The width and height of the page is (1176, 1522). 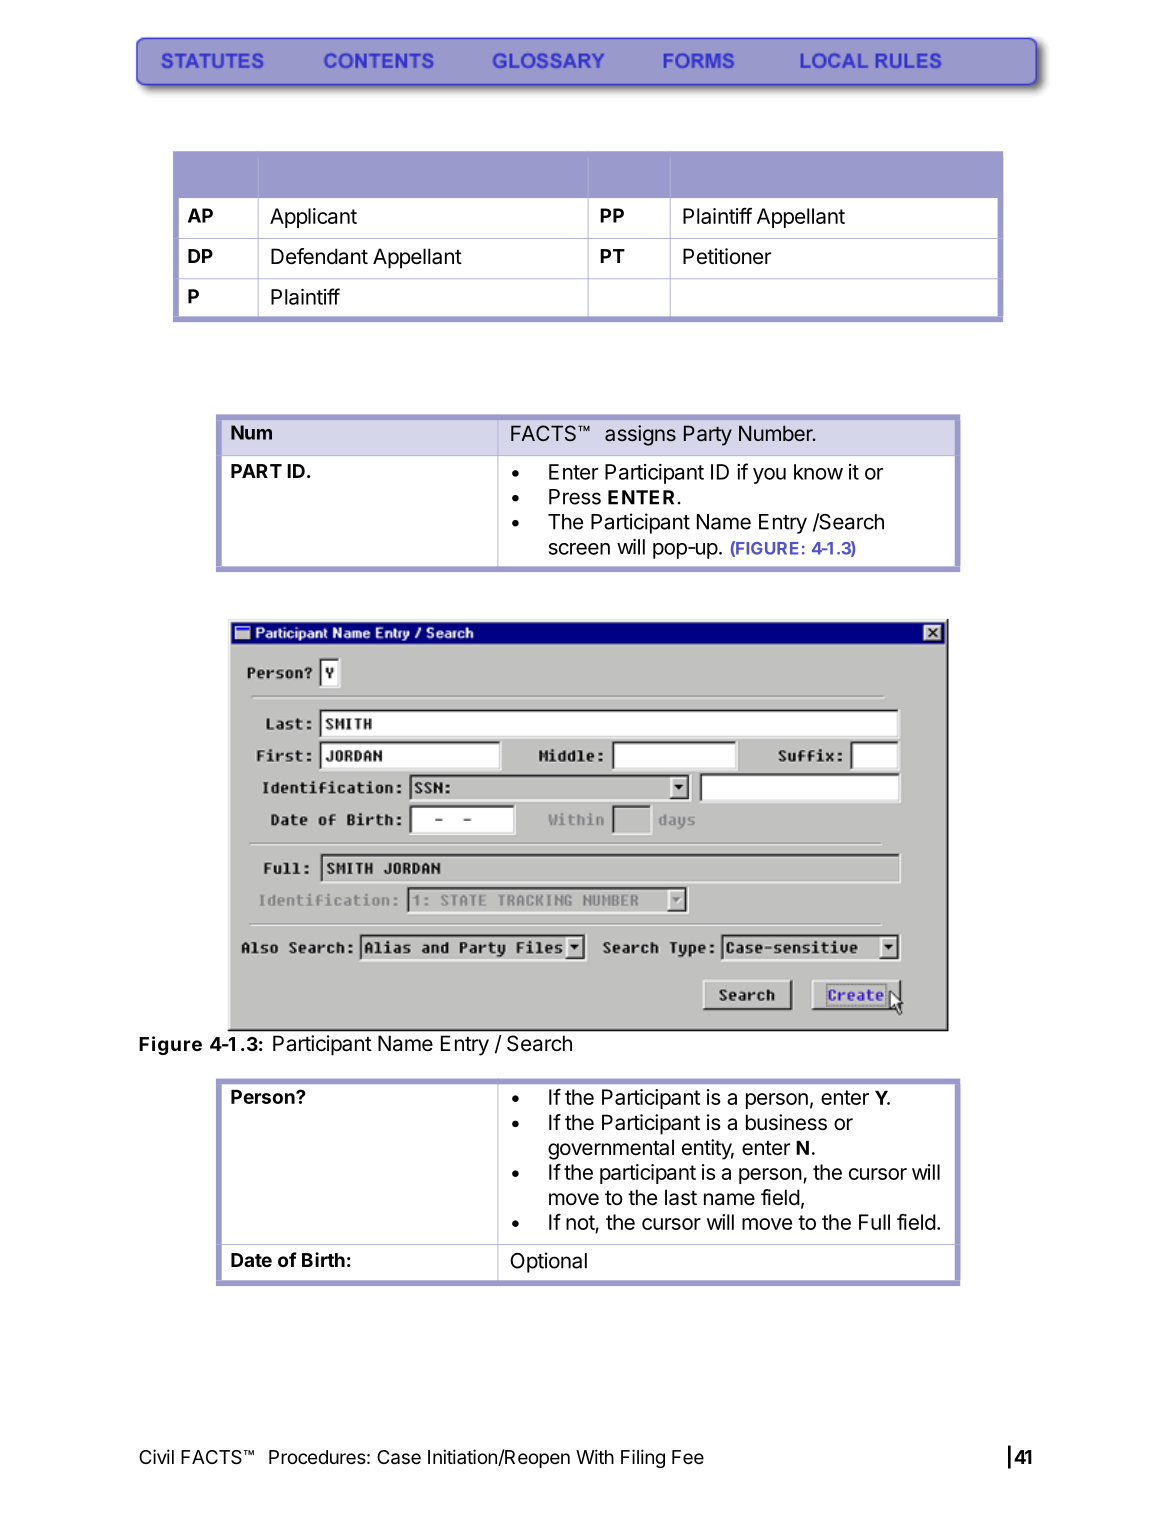 What do you see at coordinates (786, 1122) in the page?
I see `business` at bounding box center [786, 1122].
